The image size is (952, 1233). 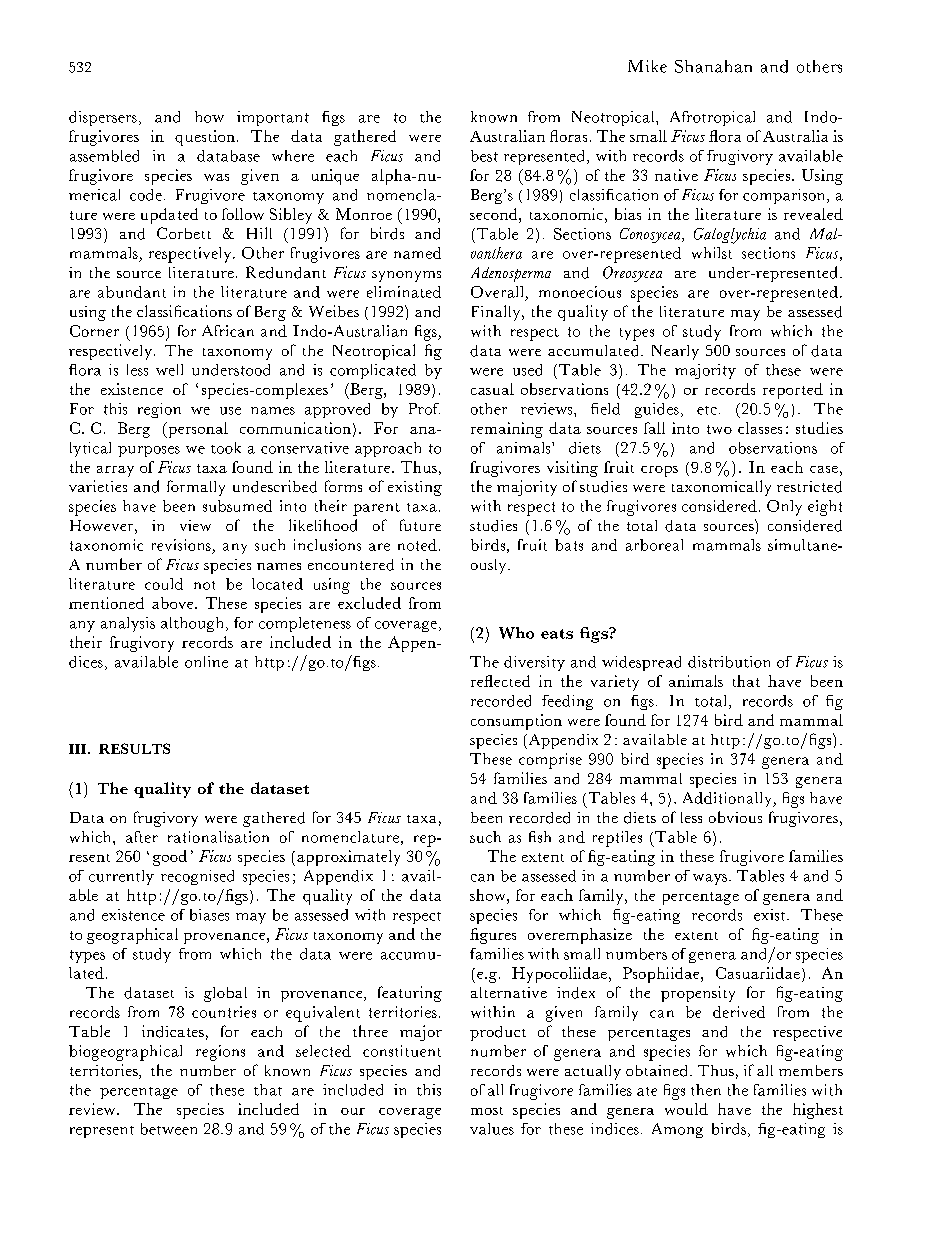 What do you see at coordinates (169, 1129) in the screenshot?
I see `between` at bounding box center [169, 1129].
